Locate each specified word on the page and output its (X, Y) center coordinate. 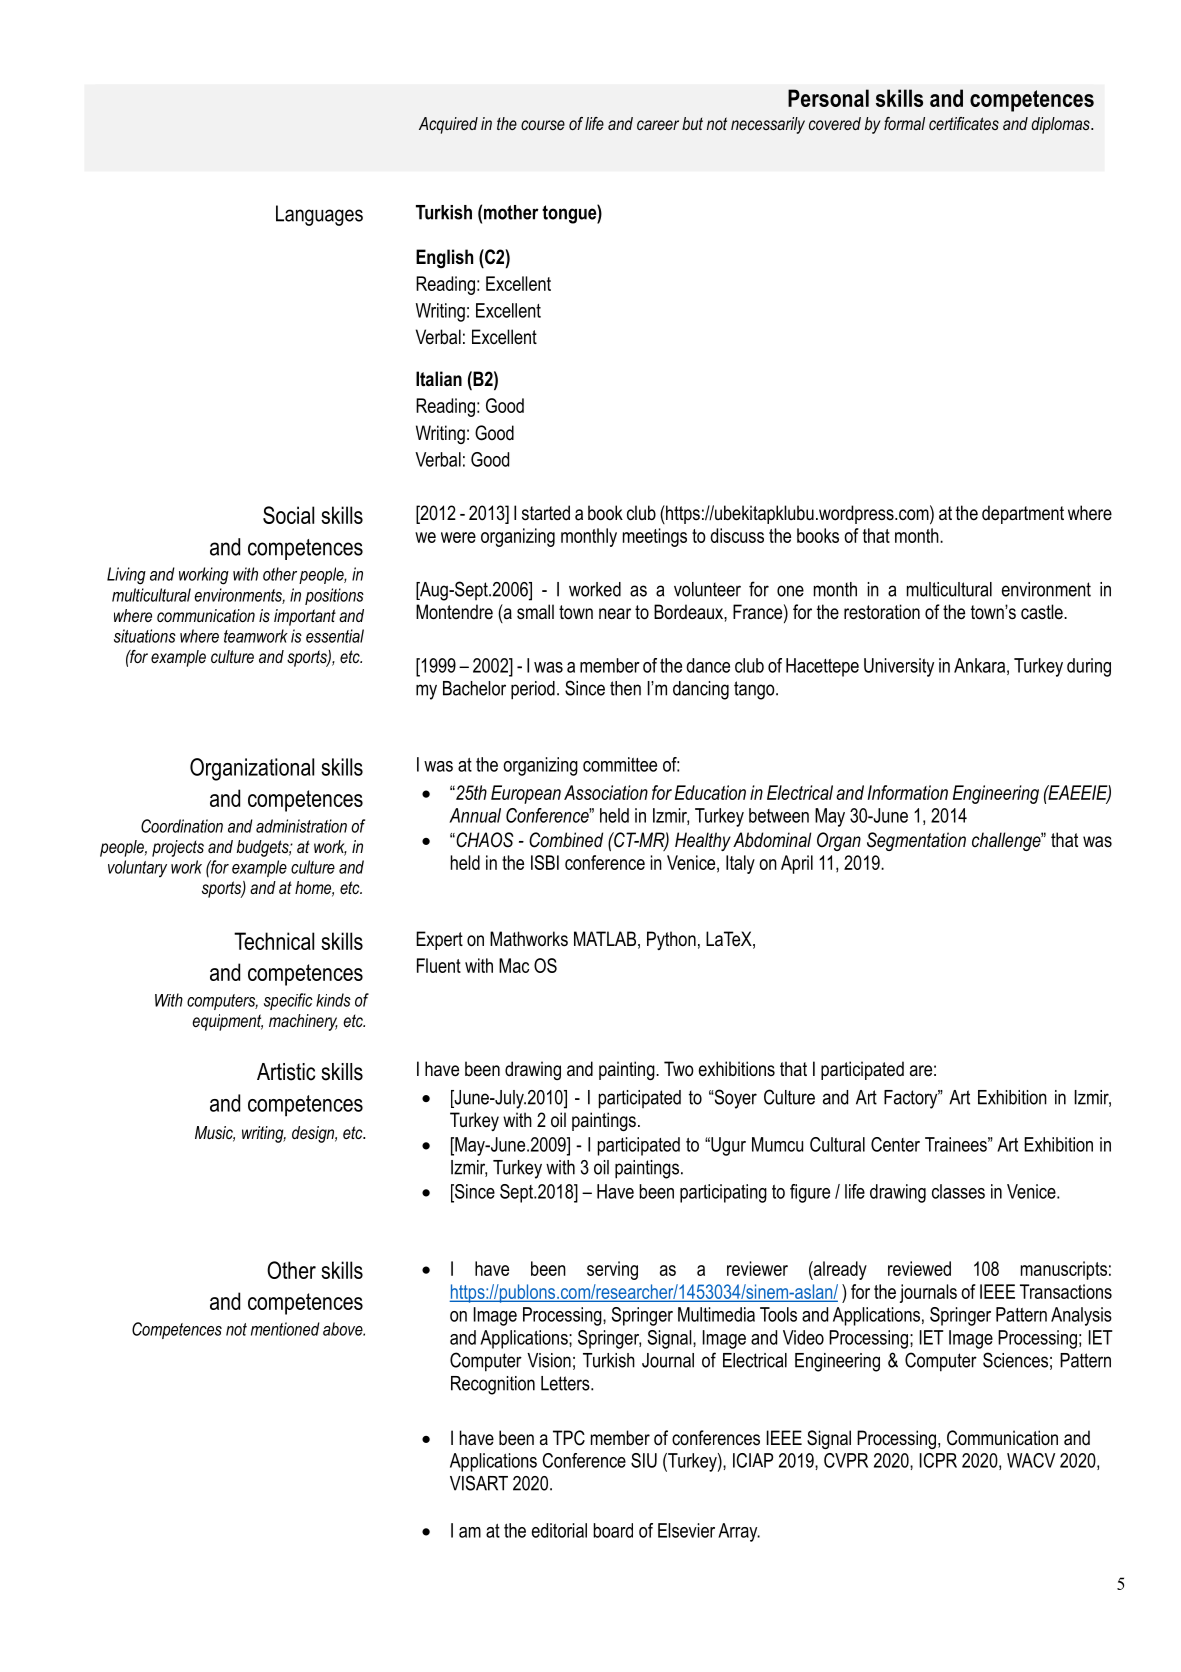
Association (606, 792)
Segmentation (916, 841)
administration (301, 826)
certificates (964, 123)
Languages (319, 215)
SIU (644, 1460)
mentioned (285, 1329)
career (658, 125)
